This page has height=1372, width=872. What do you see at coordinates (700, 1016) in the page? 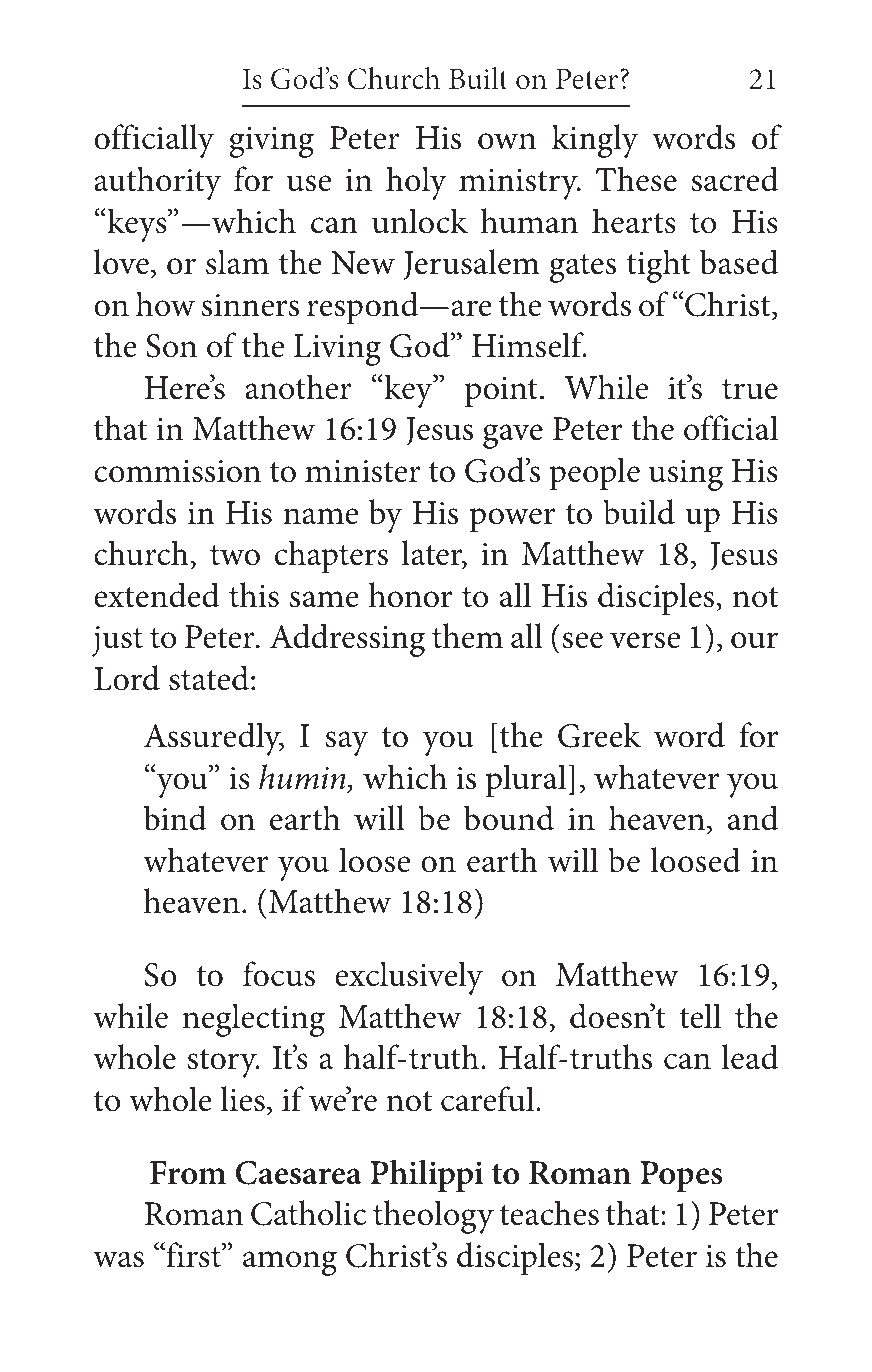
I see `tell` at bounding box center [700, 1016].
